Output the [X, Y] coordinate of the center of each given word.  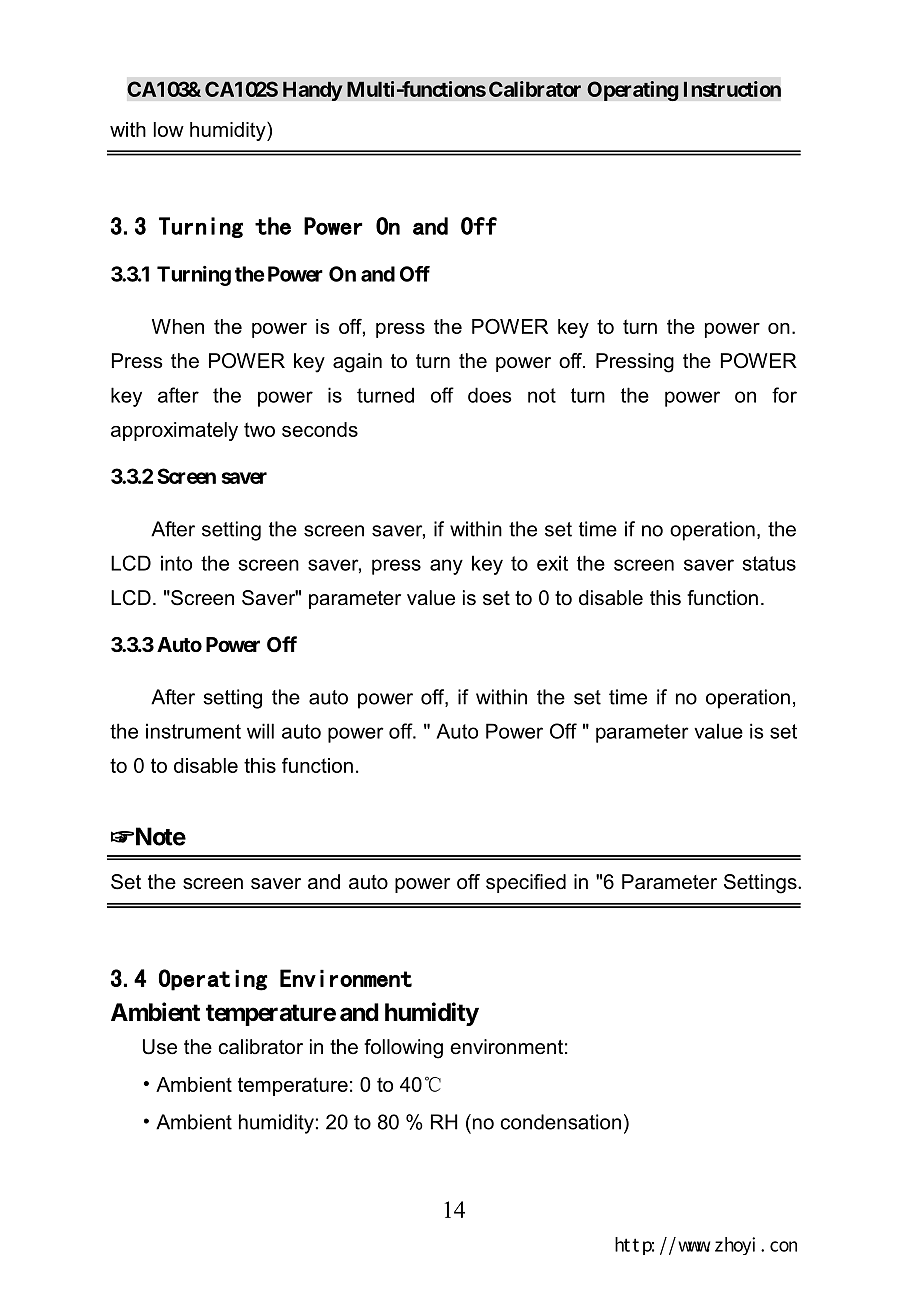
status [769, 563]
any [446, 567]
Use [160, 1047]
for [784, 395]
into [176, 563]
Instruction [732, 89]
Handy [313, 91]
